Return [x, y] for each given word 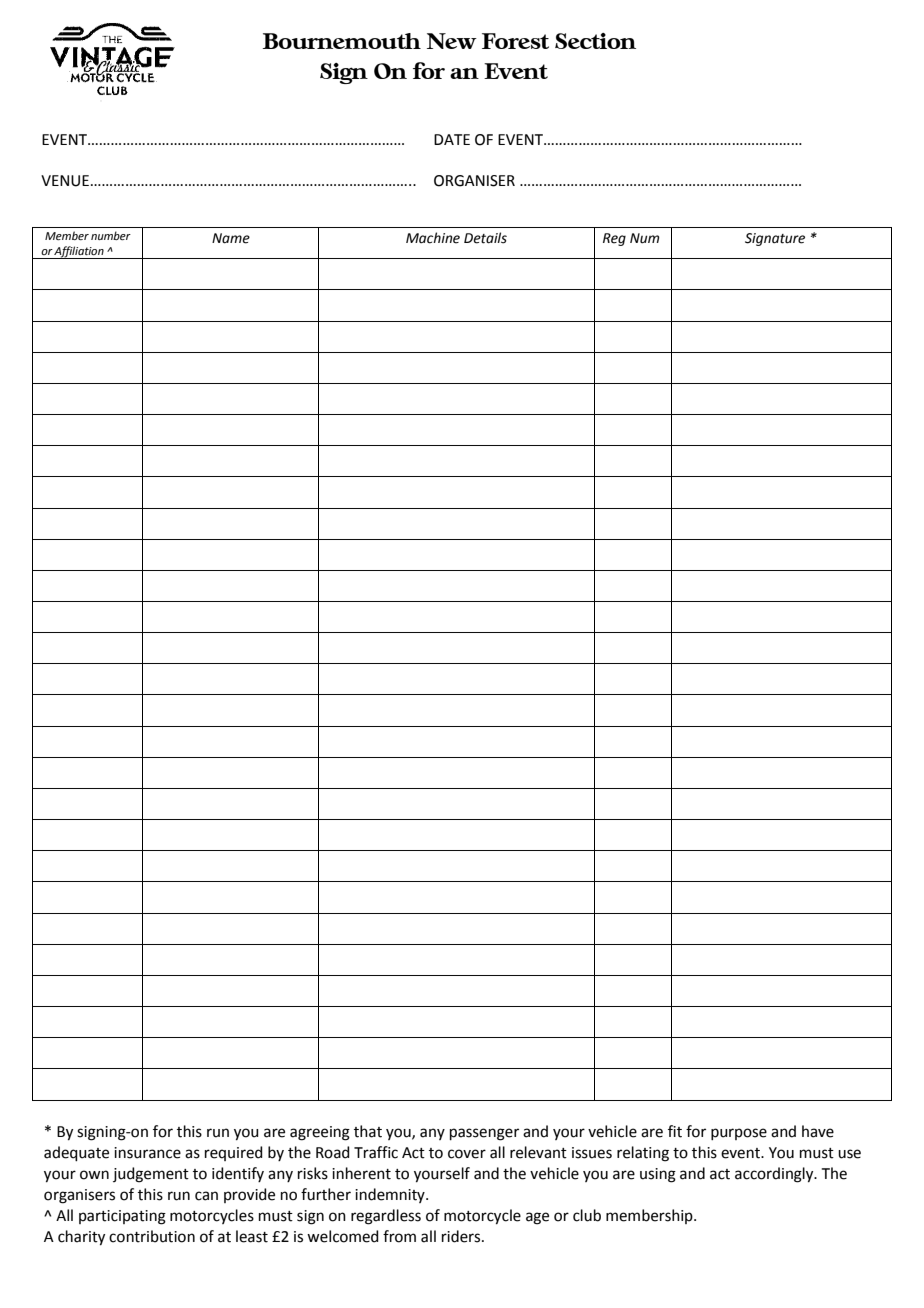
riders [462, 1236]
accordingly [775, 1175]
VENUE [65, 181]
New [452, 41]
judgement [151, 1175]
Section [595, 41]
